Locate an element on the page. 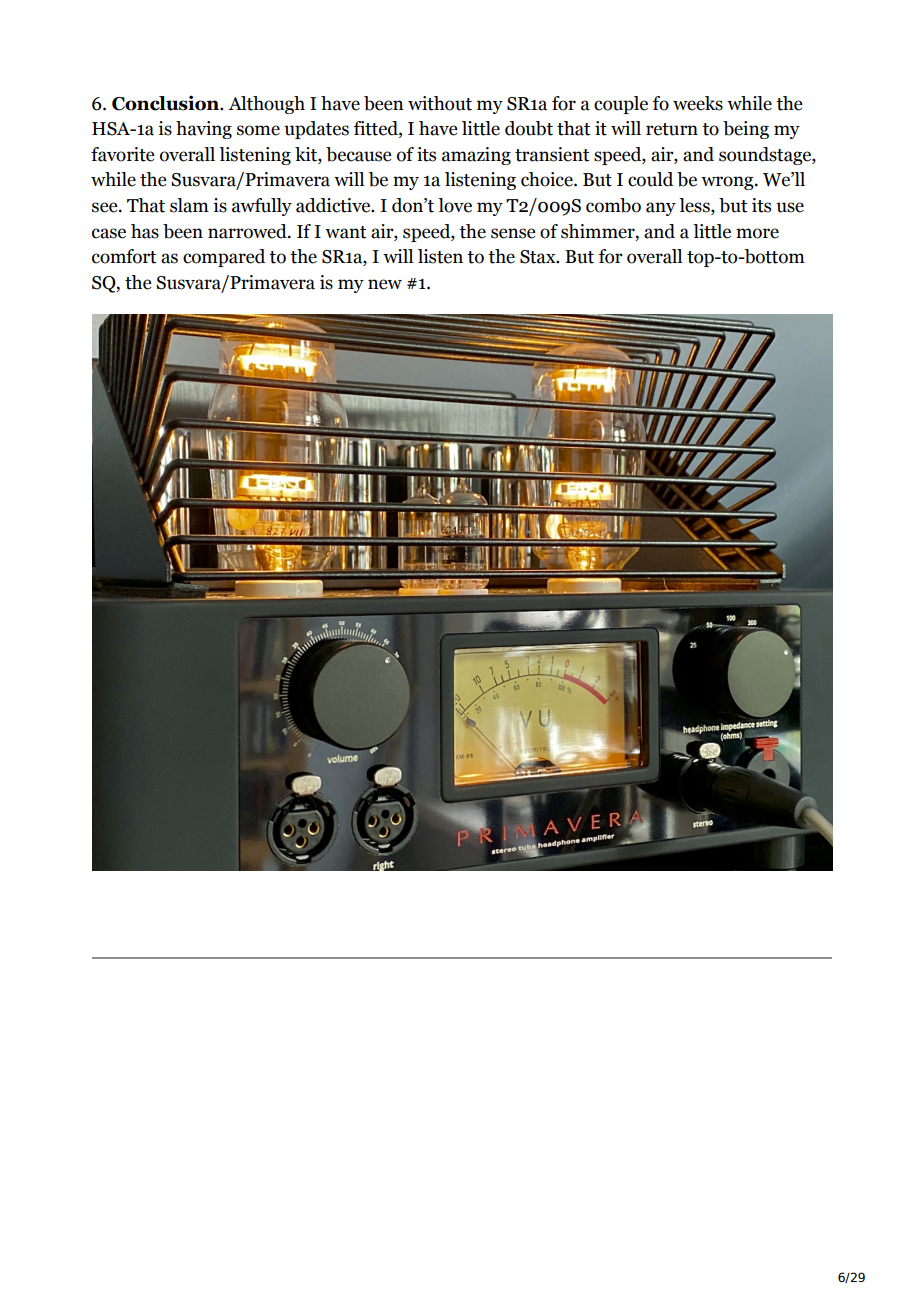  more is located at coordinates (757, 233).
